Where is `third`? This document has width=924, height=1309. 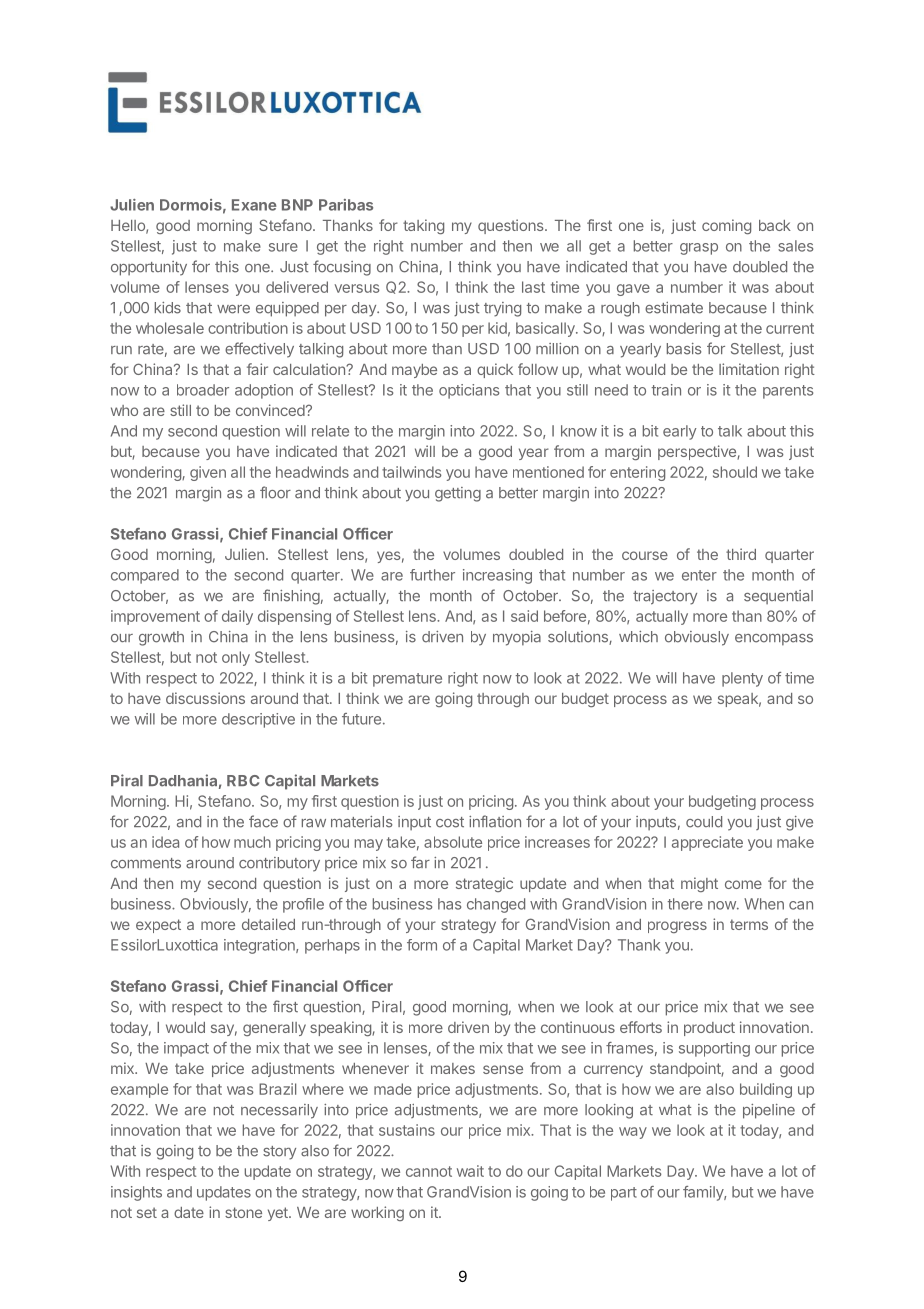
third is located at coordinates (741, 554).
